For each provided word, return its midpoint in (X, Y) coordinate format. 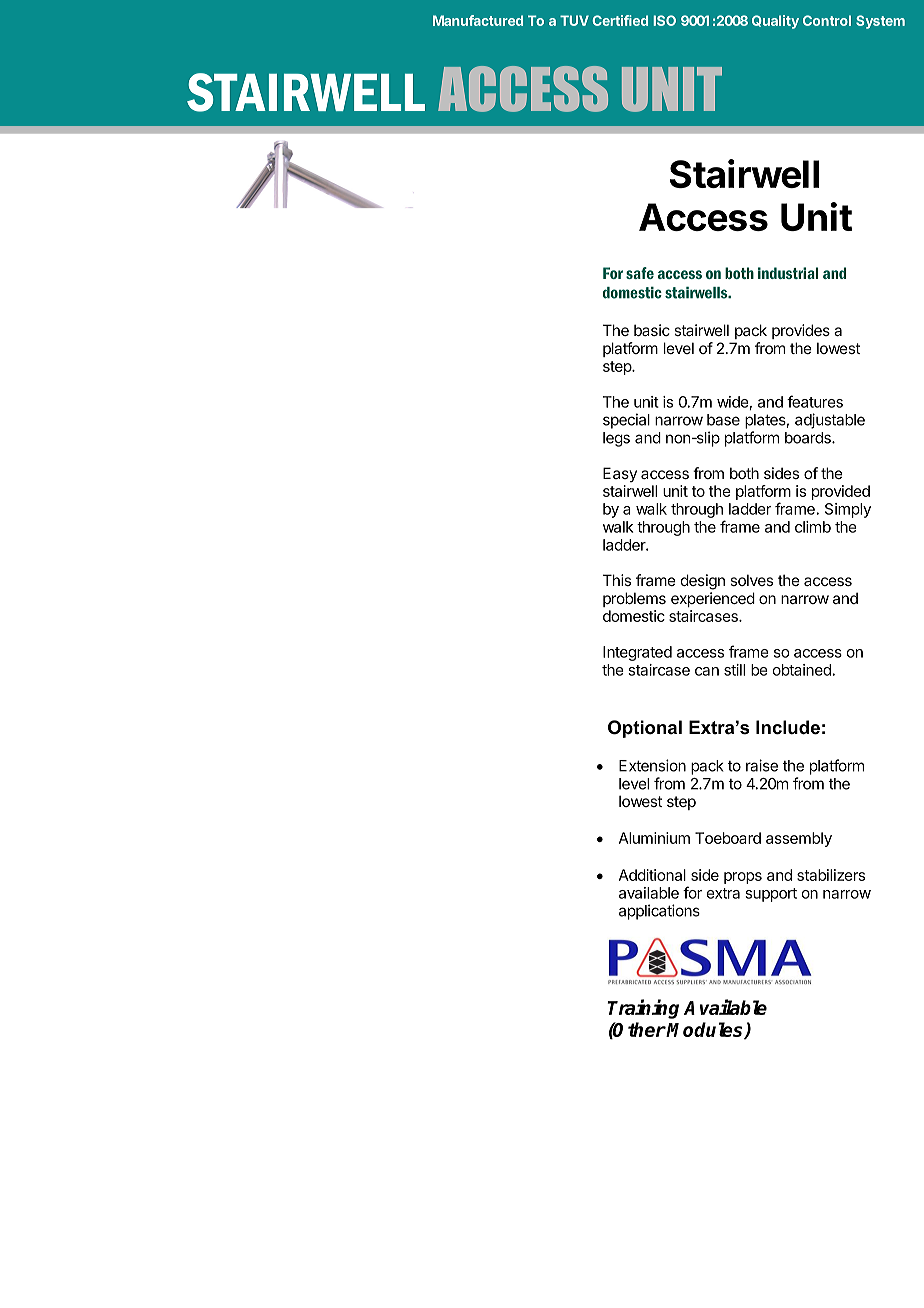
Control (827, 20)
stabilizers (831, 875)
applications (659, 912)
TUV (574, 20)
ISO (664, 20)
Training (643, 1009)
